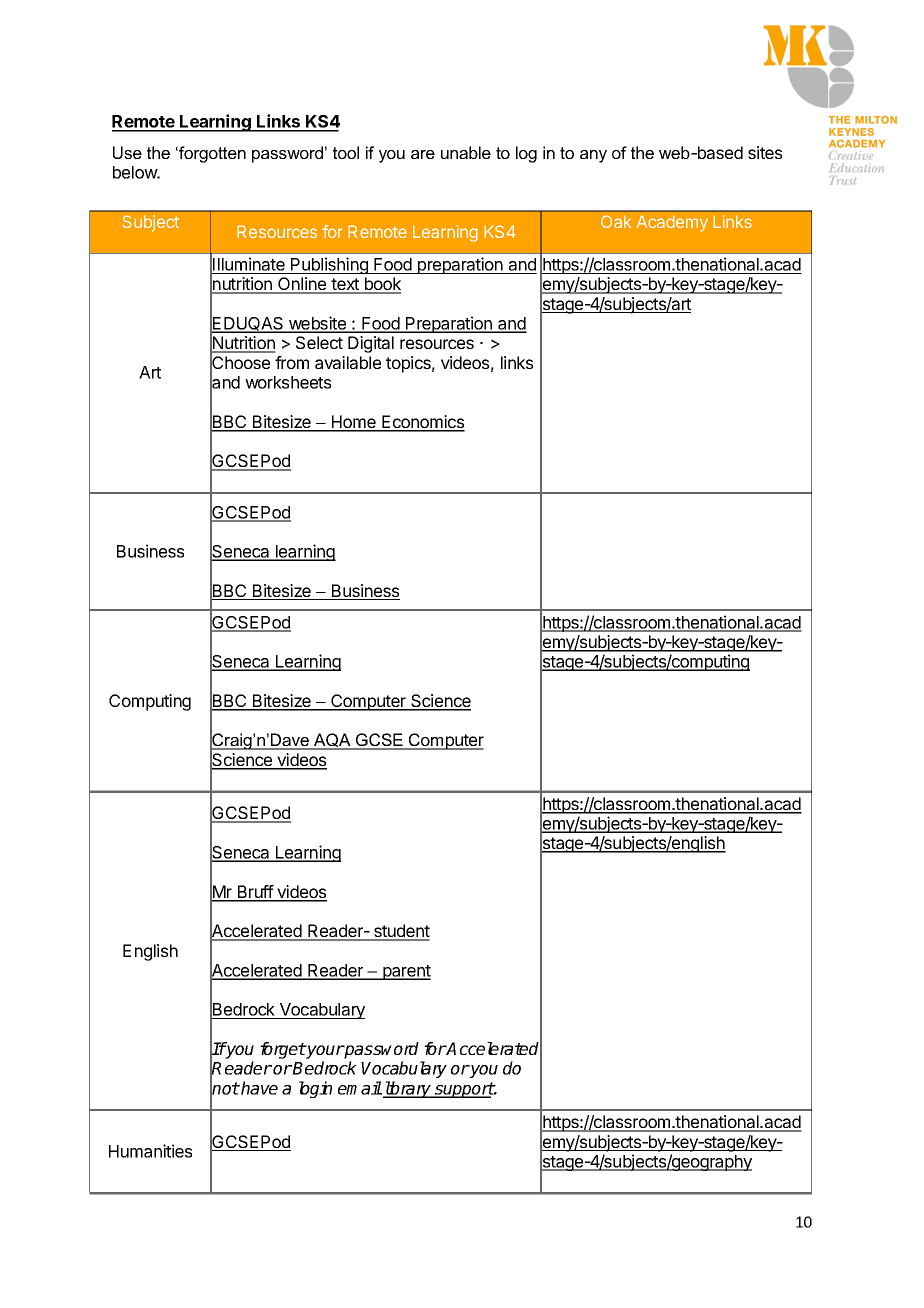  I want to click on unable, so click(466, 152).
